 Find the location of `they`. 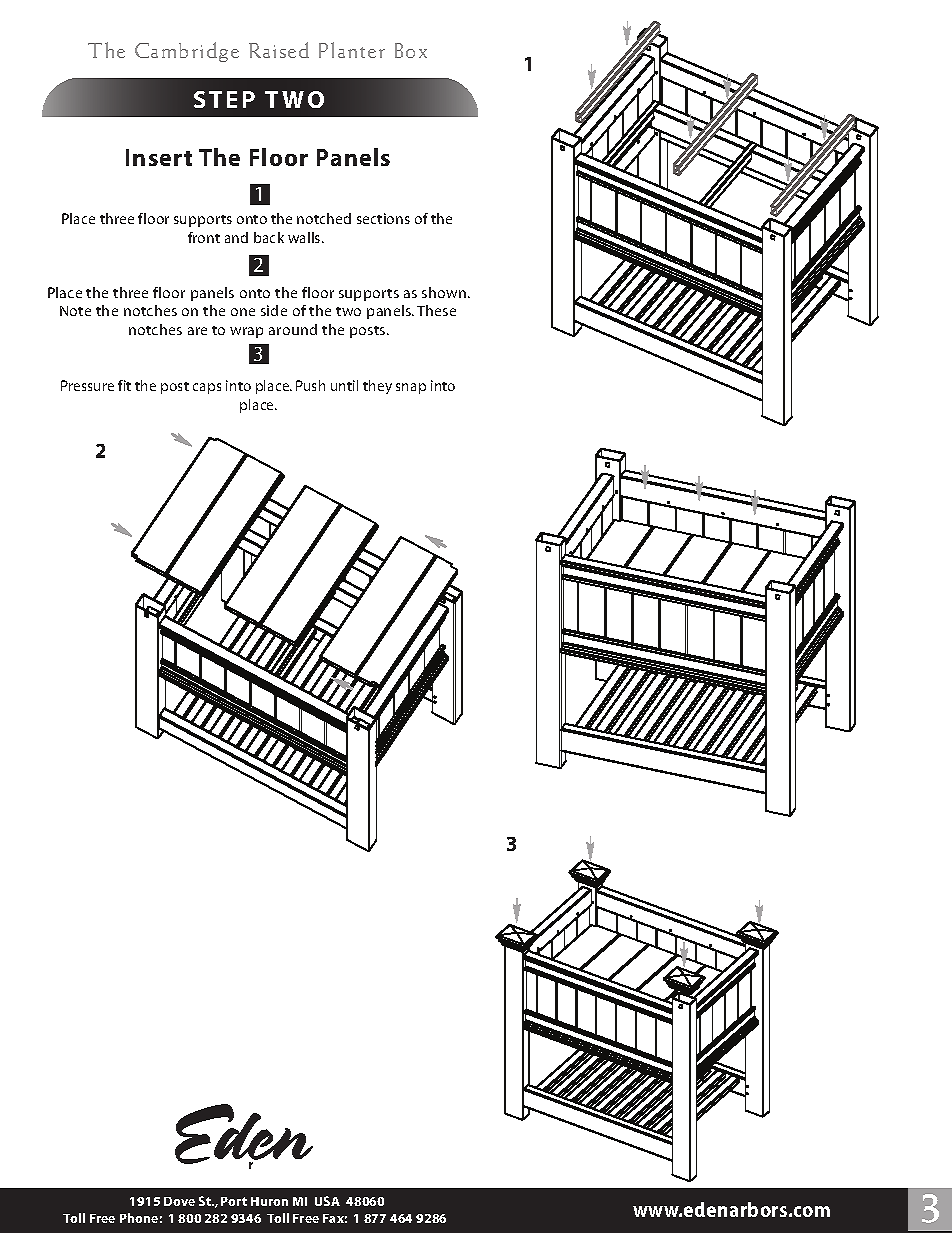

they is located at coordinates (377, 387).
